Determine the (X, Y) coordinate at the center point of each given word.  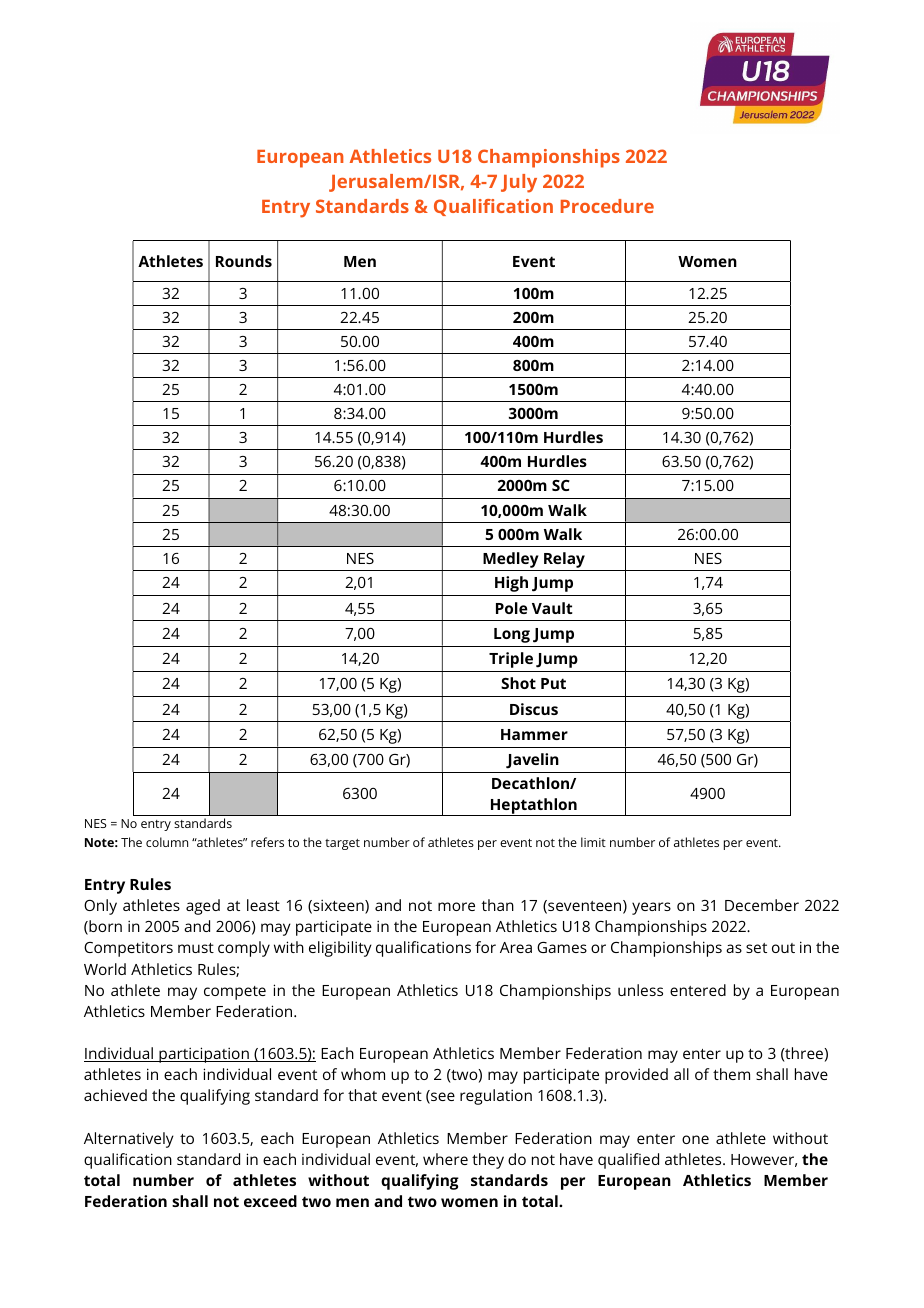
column (167, 842)
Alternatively (129, 1140)
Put (553, 683)
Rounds (244, 261)
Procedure (607, 206)
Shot (518, 683)
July (519, 183)
